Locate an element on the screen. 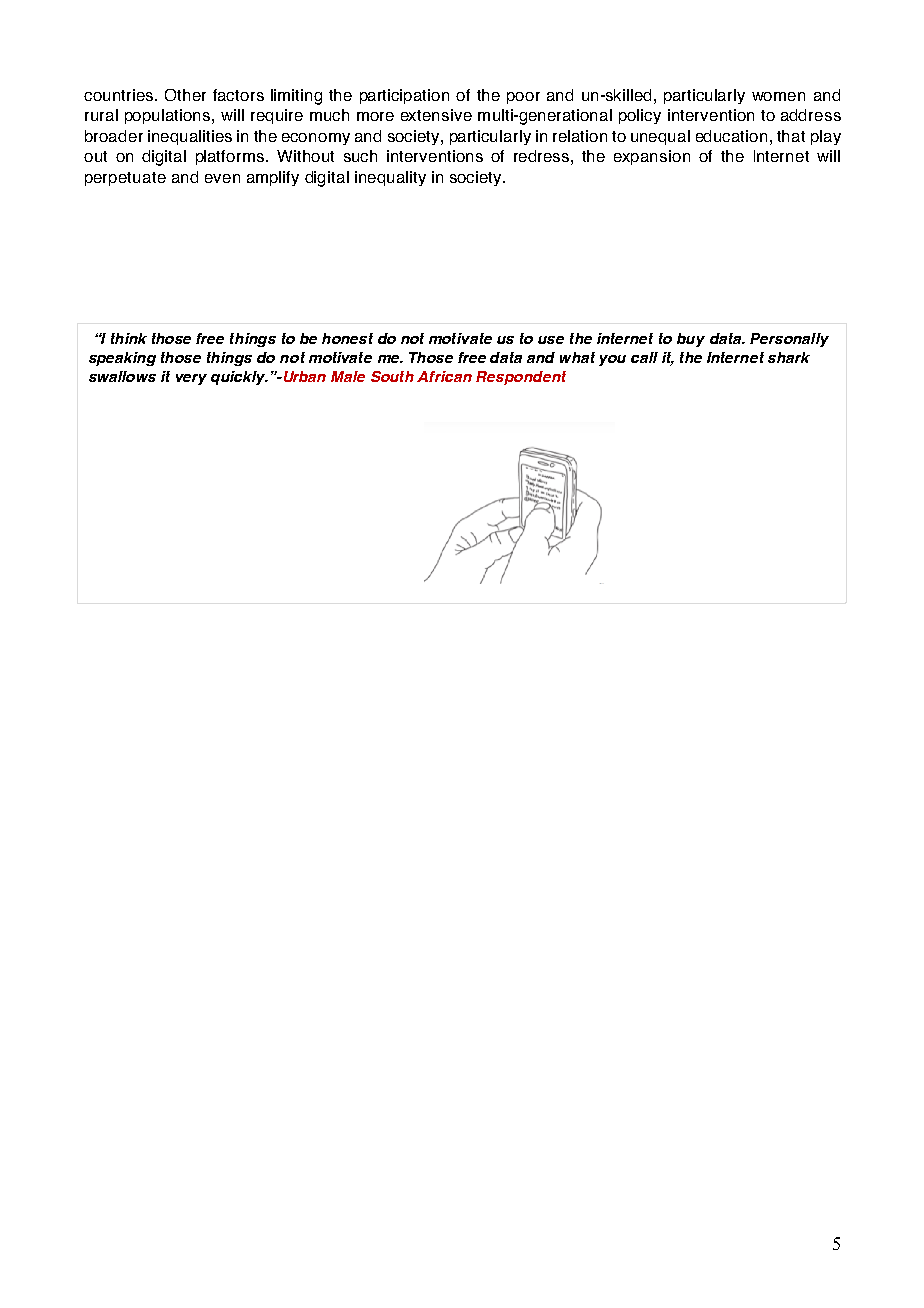  redress is located at coordinates (541, 156).
